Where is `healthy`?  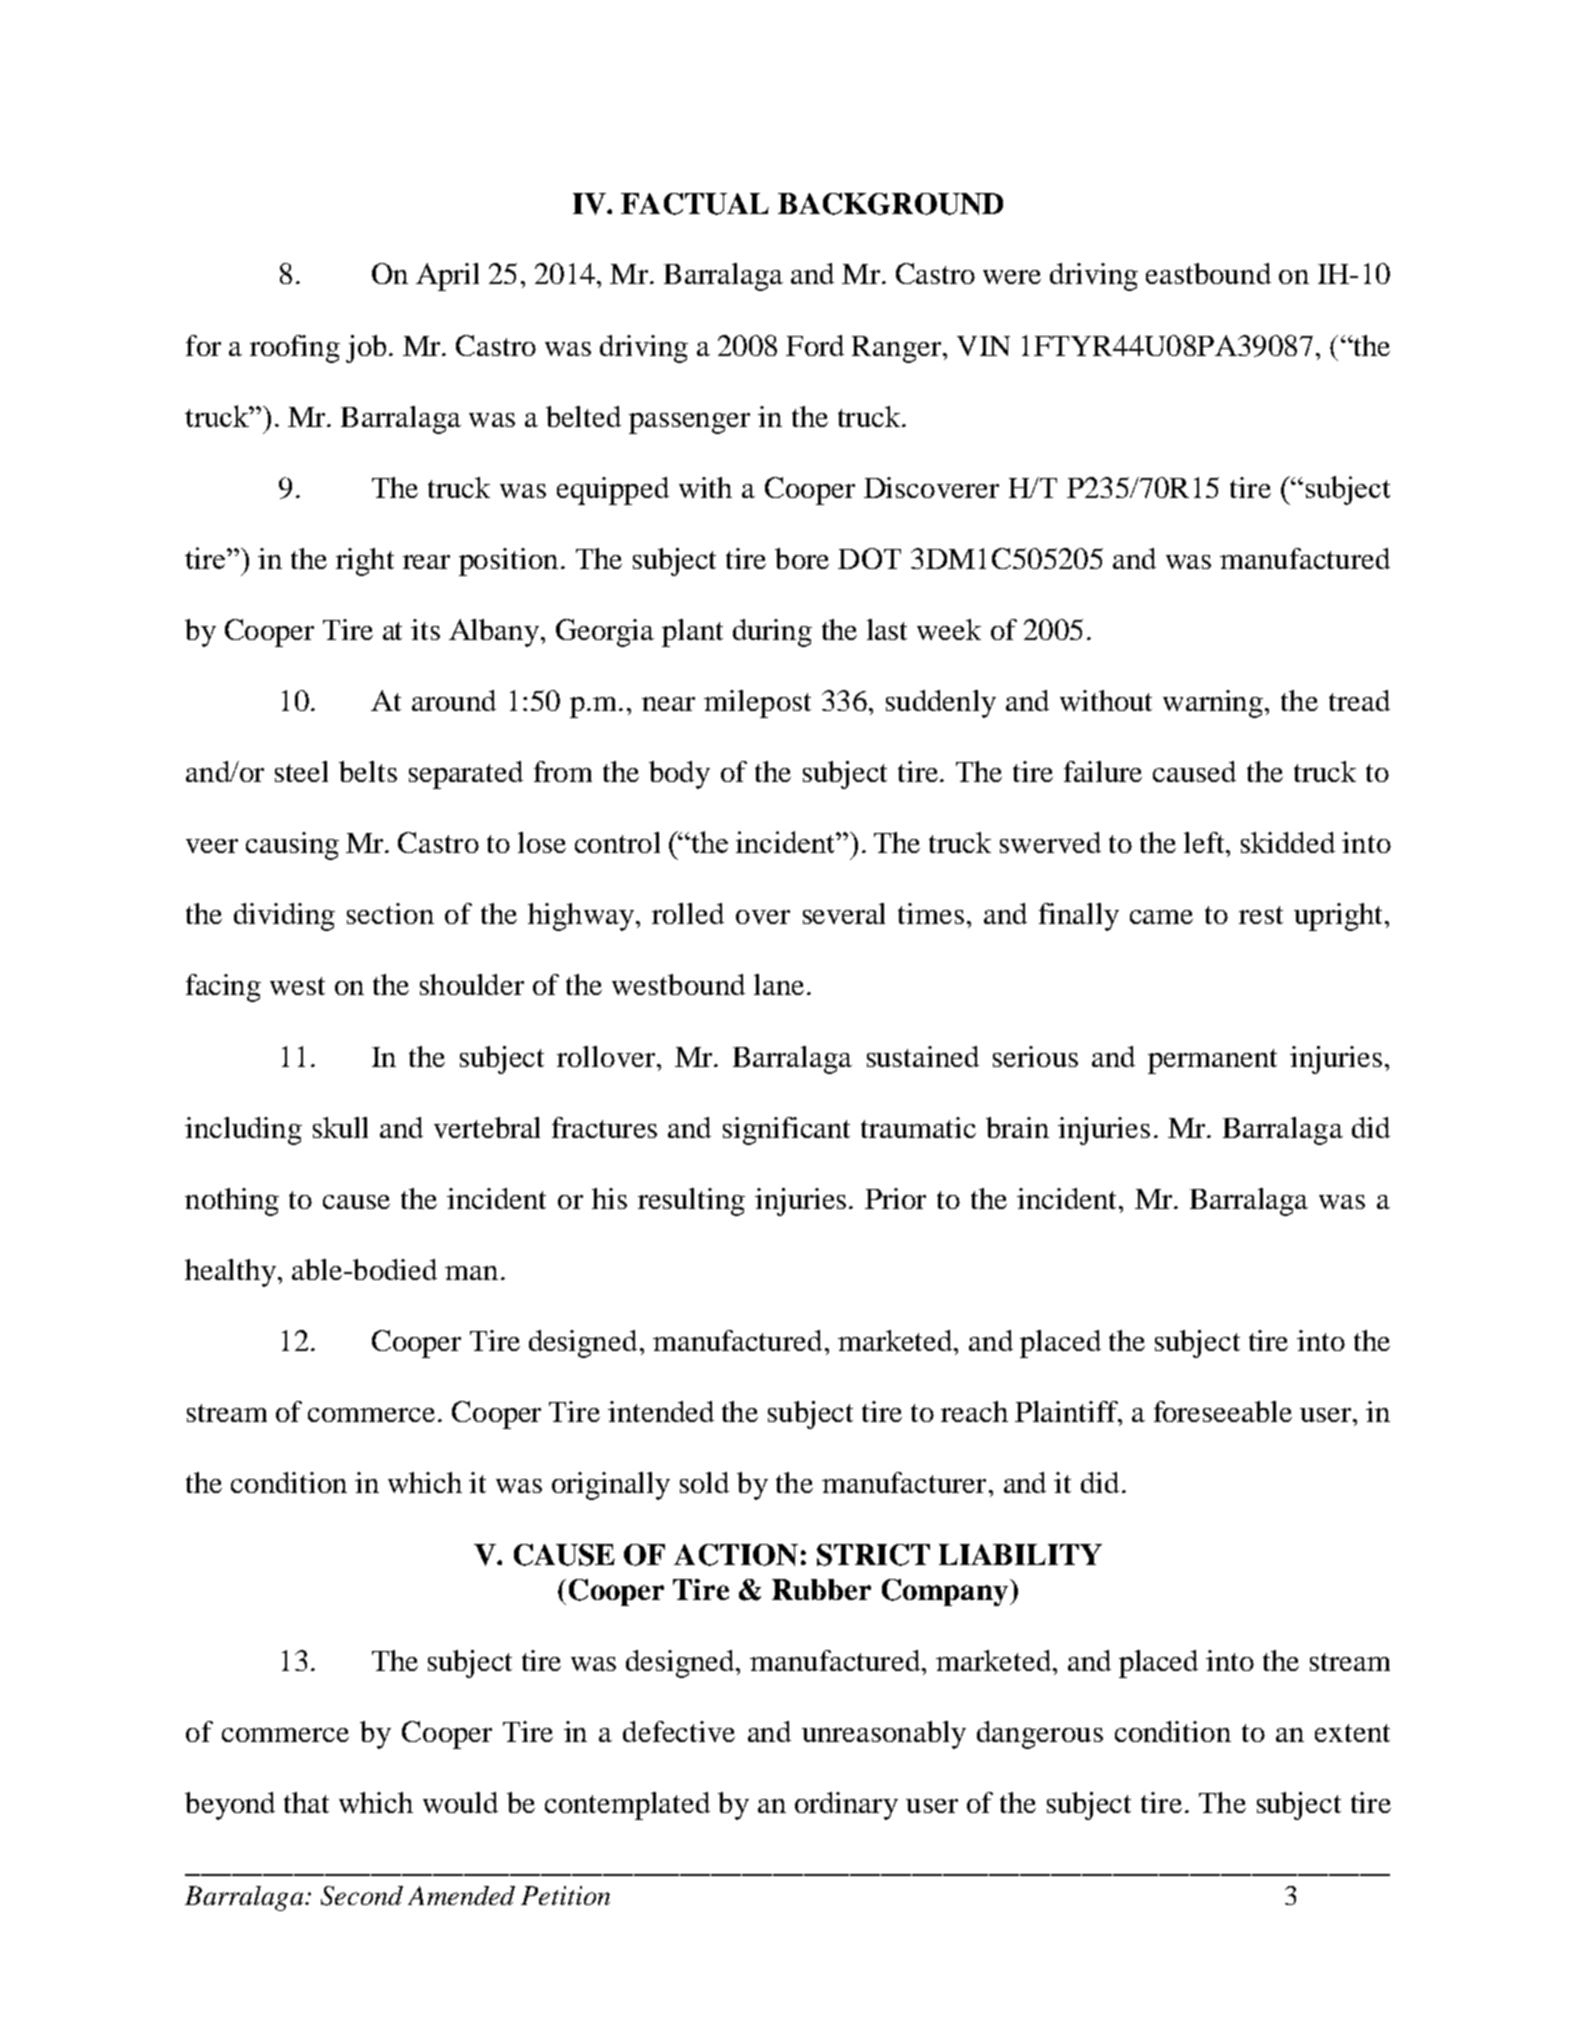 healthy is located at coordinates (230, 1273).
